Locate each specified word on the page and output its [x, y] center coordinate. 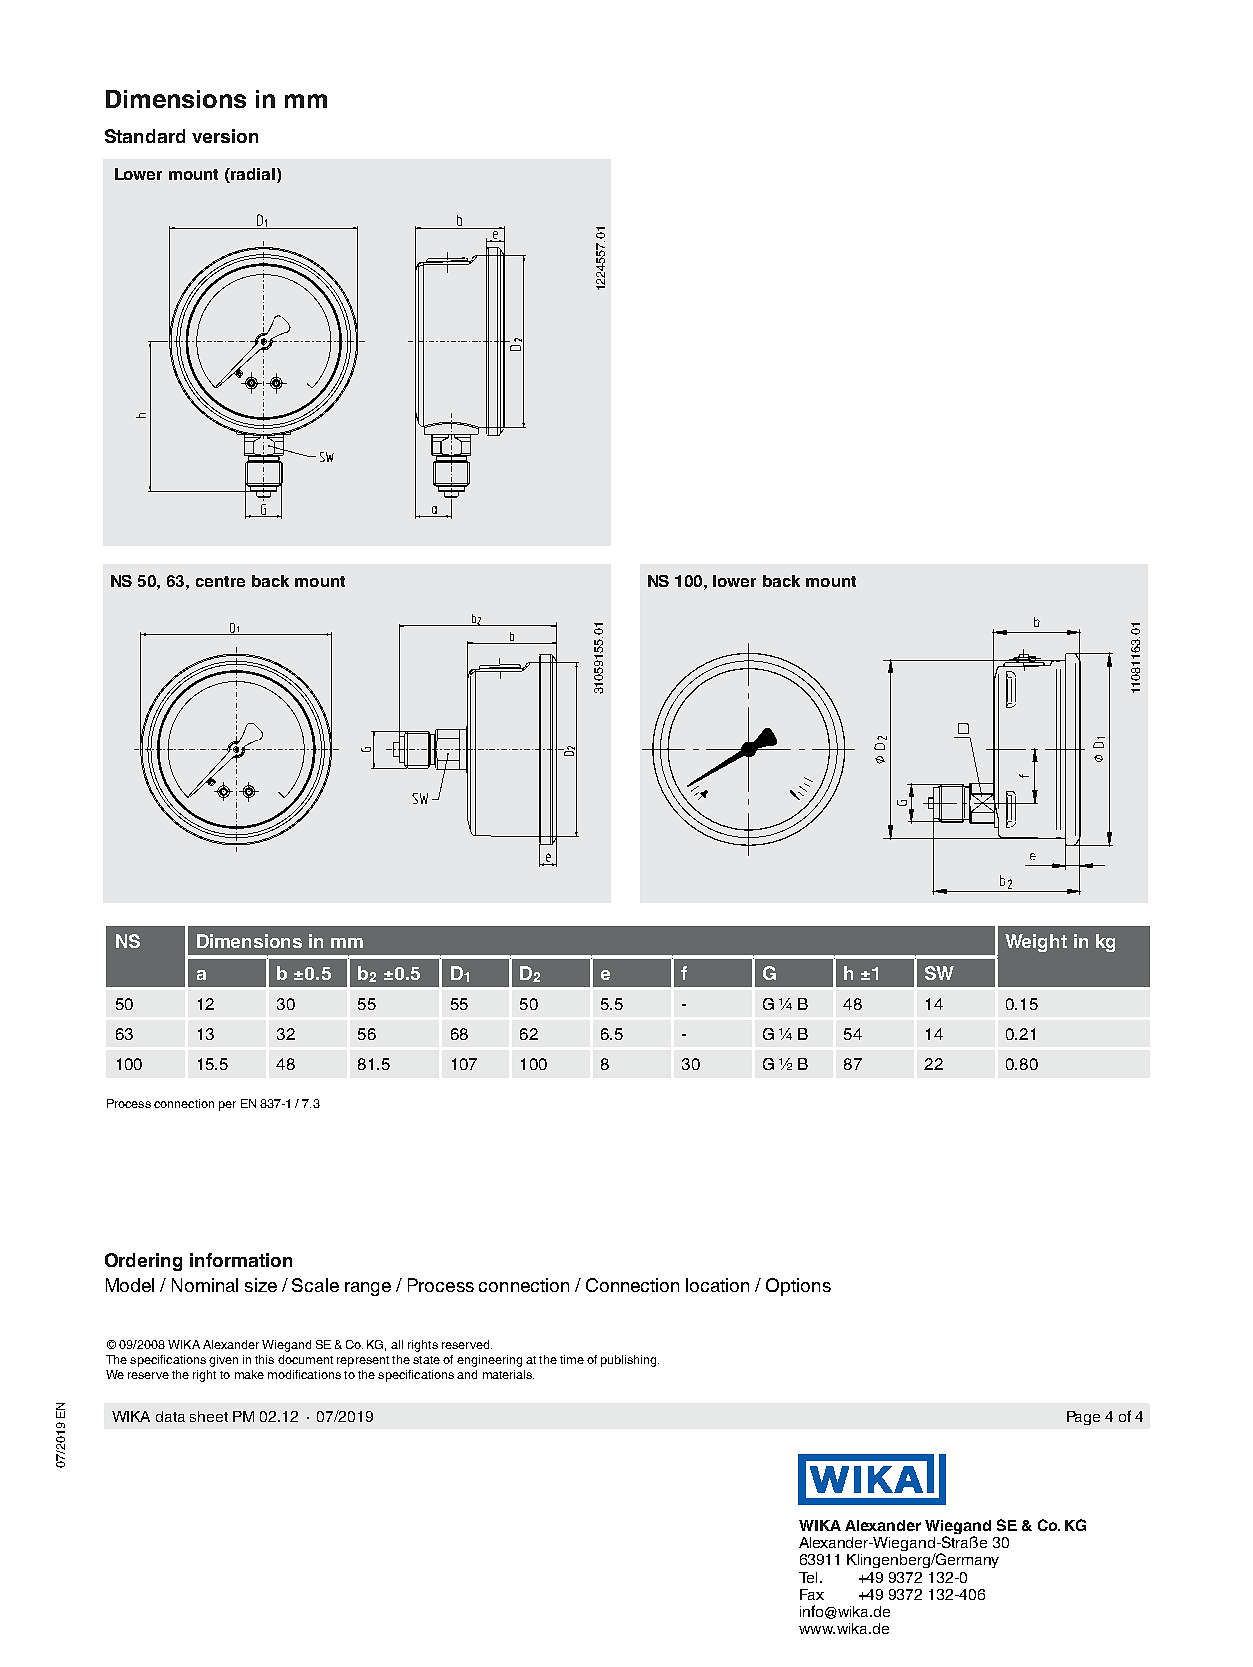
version [225, 136]
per [227, 1106]
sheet [209, 1416]
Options [798, 1287]
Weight [1036, 943]
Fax [812, 1594]
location [717, 1285]
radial [252, 175]
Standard [145, 136]
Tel [808, 1577]
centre [220, 581]
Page [1083, 1418]
